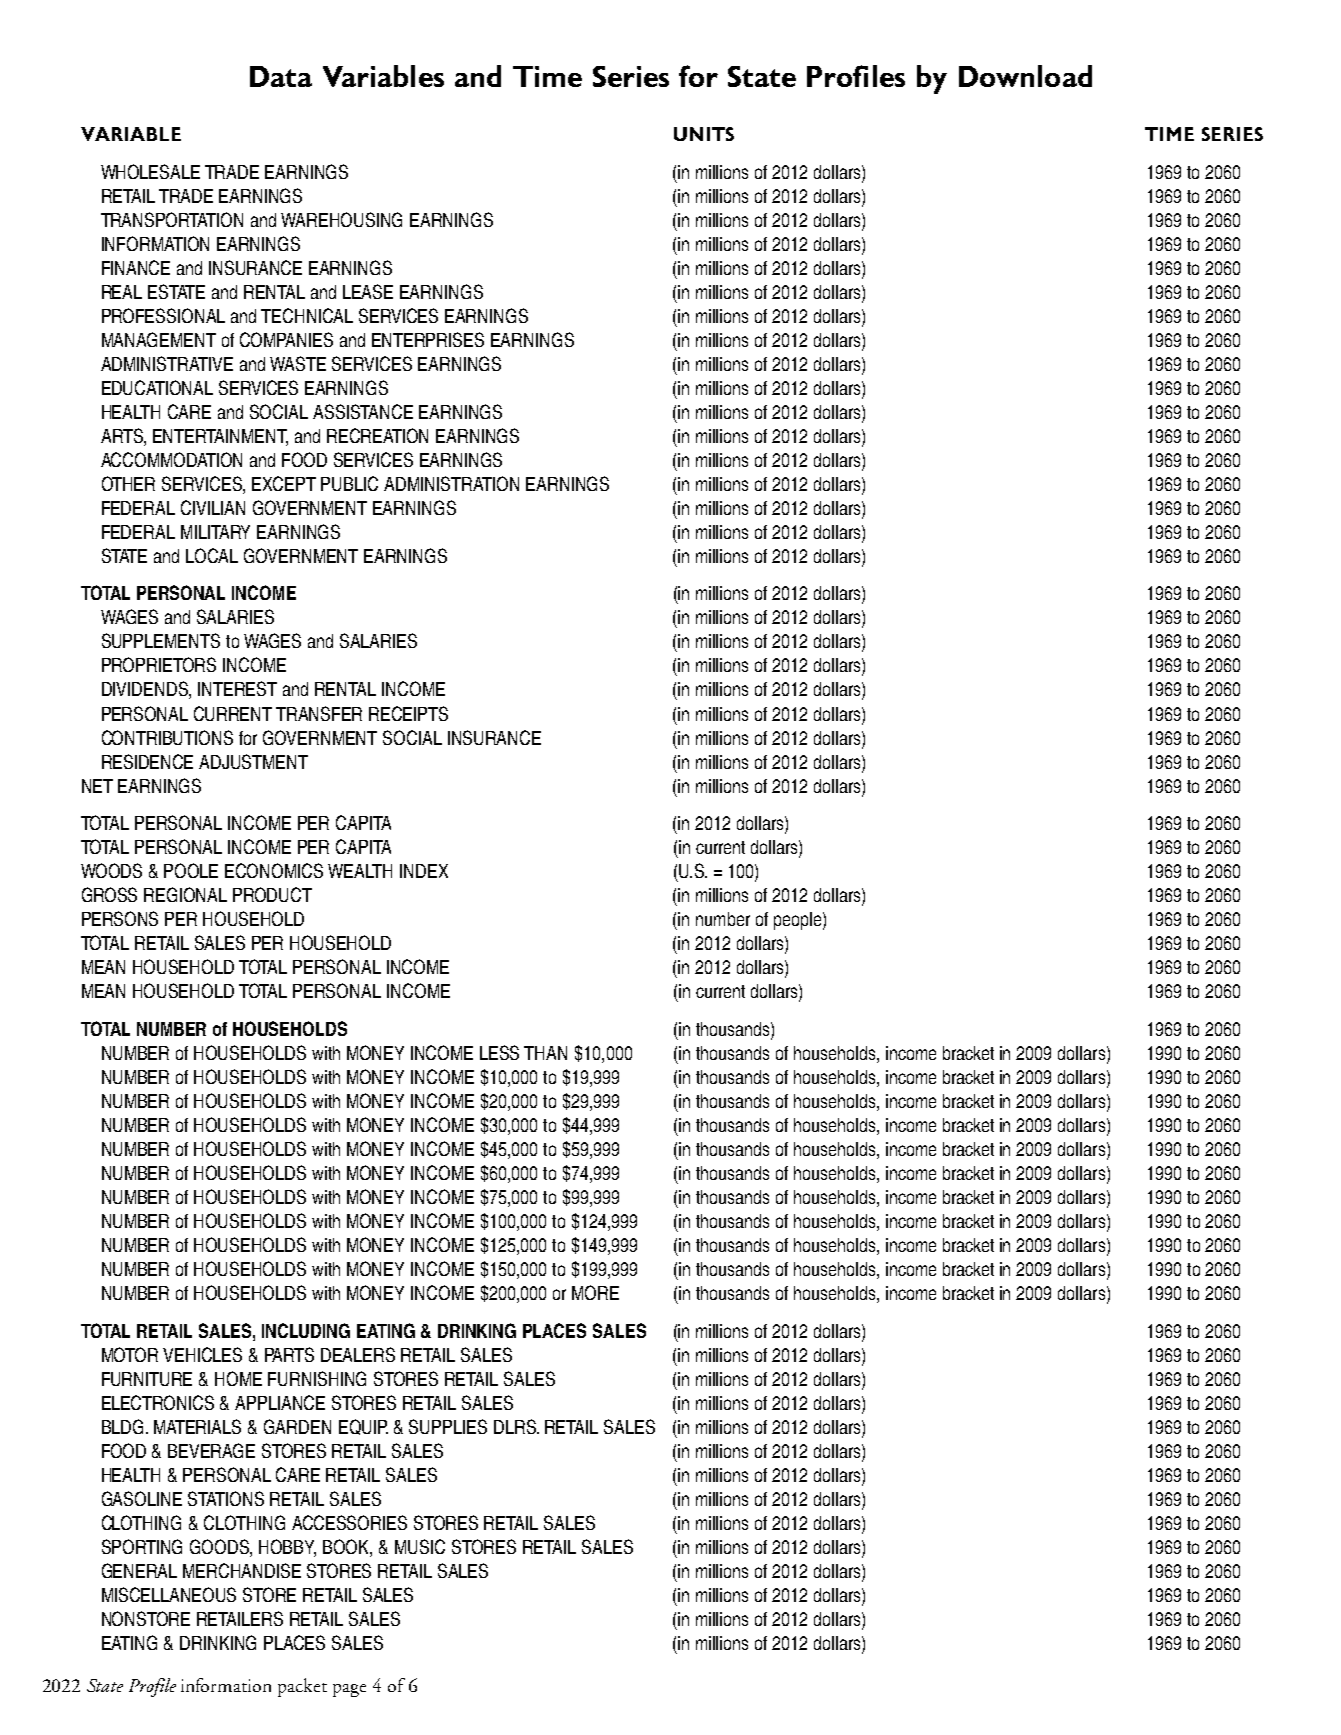 The height and width of the document is (1735, 1341). Describe the element at coordinates (545, 1053) in the document. I see `THAN` at that location.
